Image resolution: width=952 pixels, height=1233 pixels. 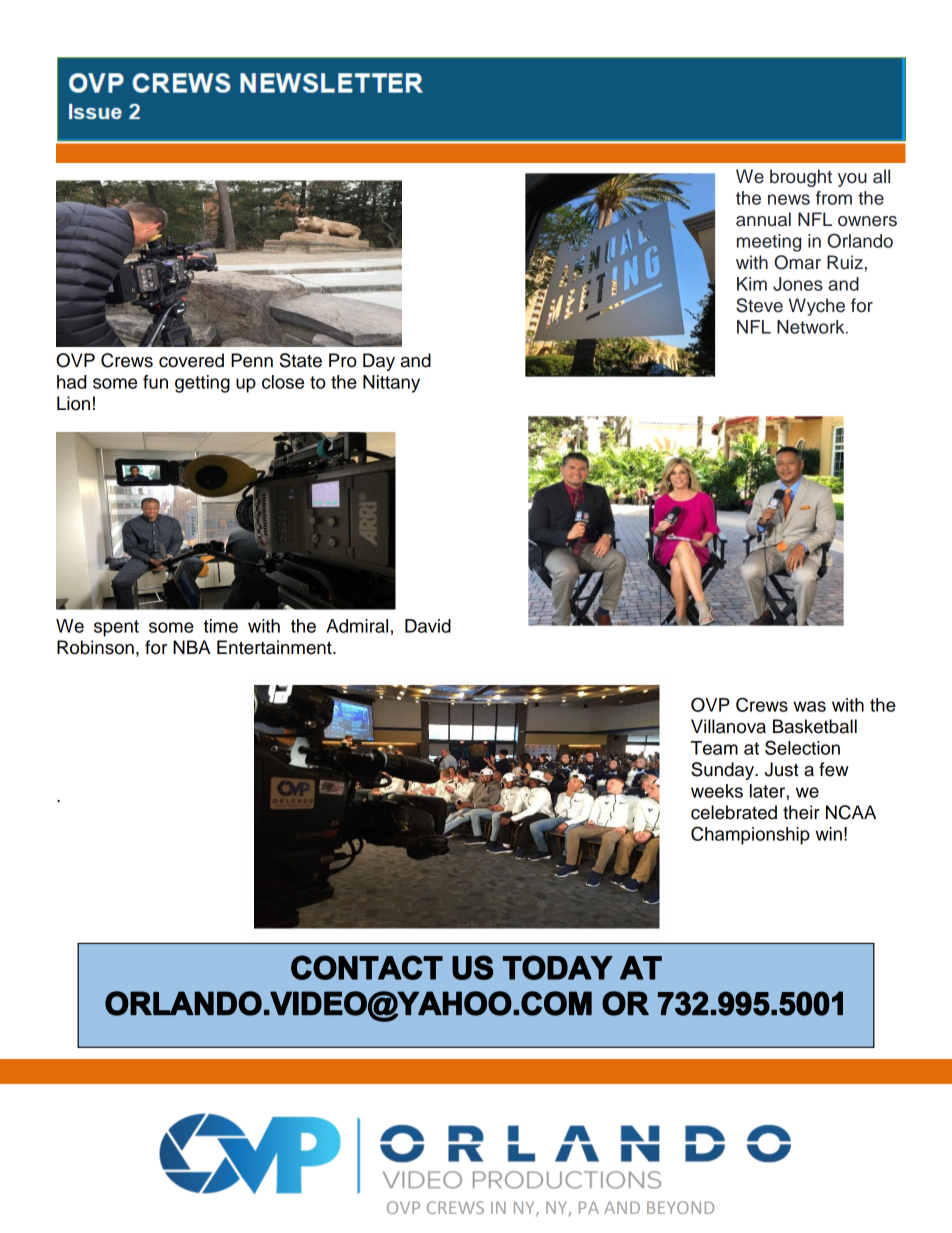 What do you see at coordinates (343, 360) in the image?
I see `Pro` at bounding box center [343, 360].
